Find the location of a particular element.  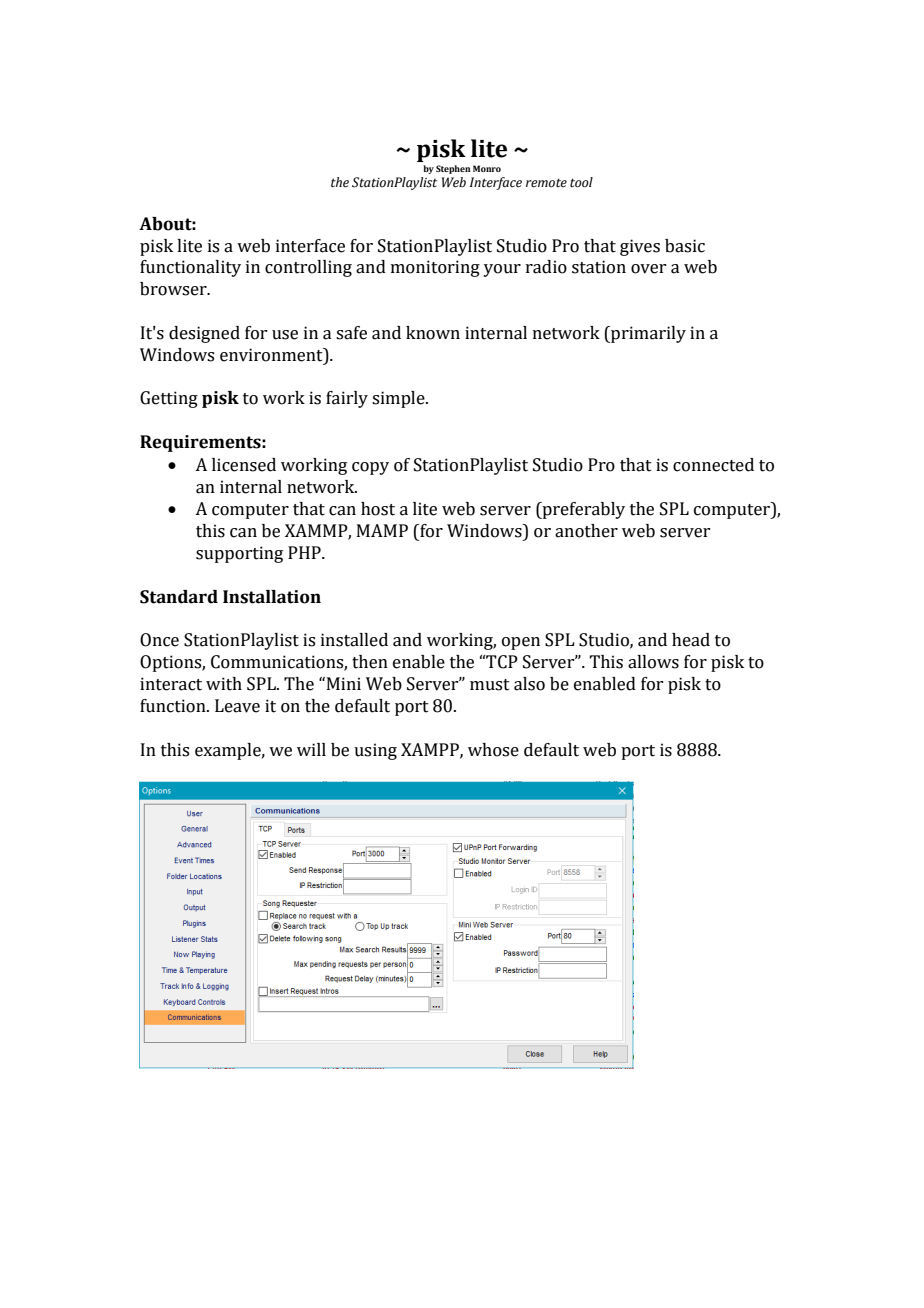

head is located at coordinates (691, 640).
